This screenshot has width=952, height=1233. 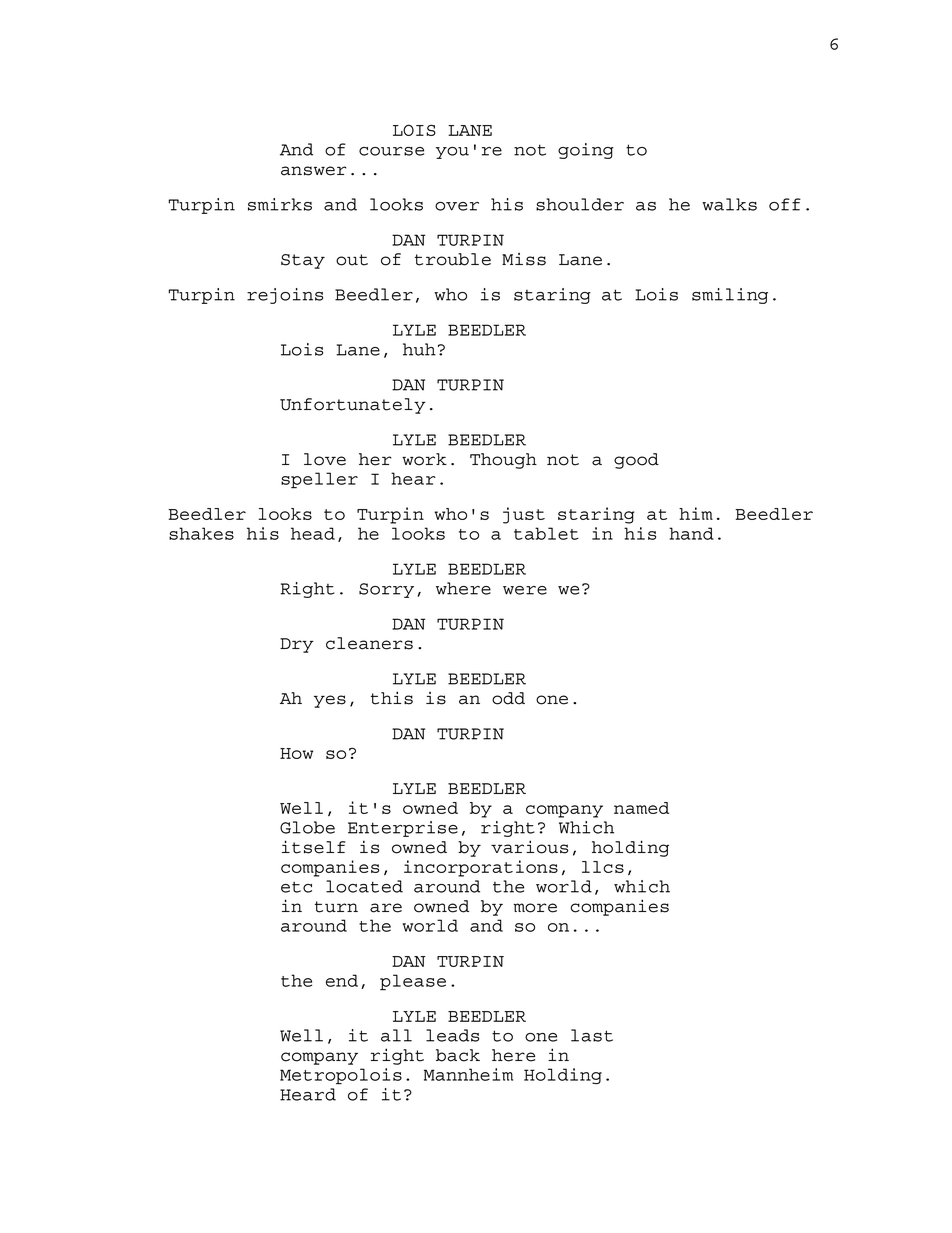 What do you see at coordinates (508, 698) in the screenshot?
I see `odd` at bounding box center [508, 698].
